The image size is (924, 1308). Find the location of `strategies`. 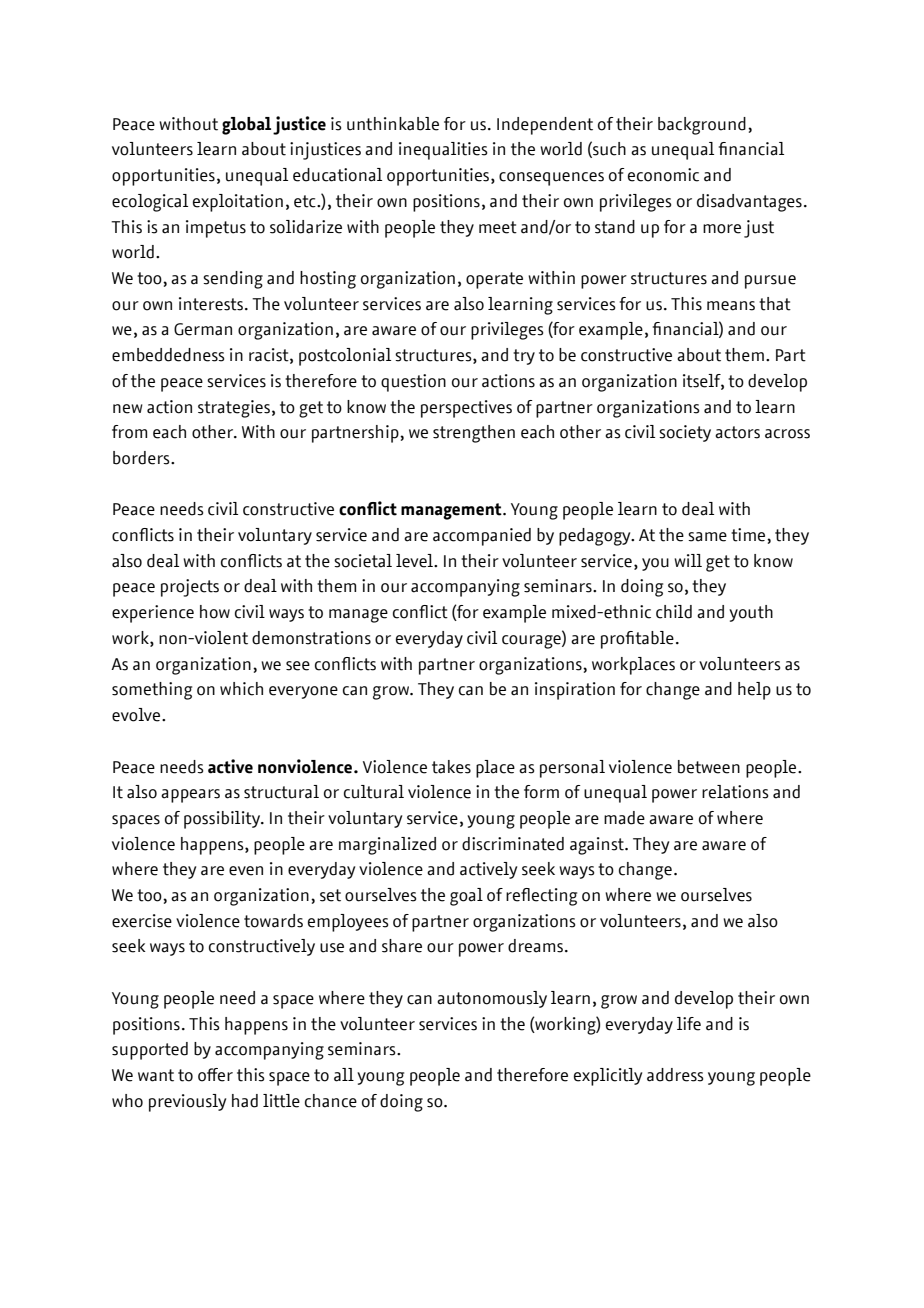

strategies is located at coordinates (234, 409).
